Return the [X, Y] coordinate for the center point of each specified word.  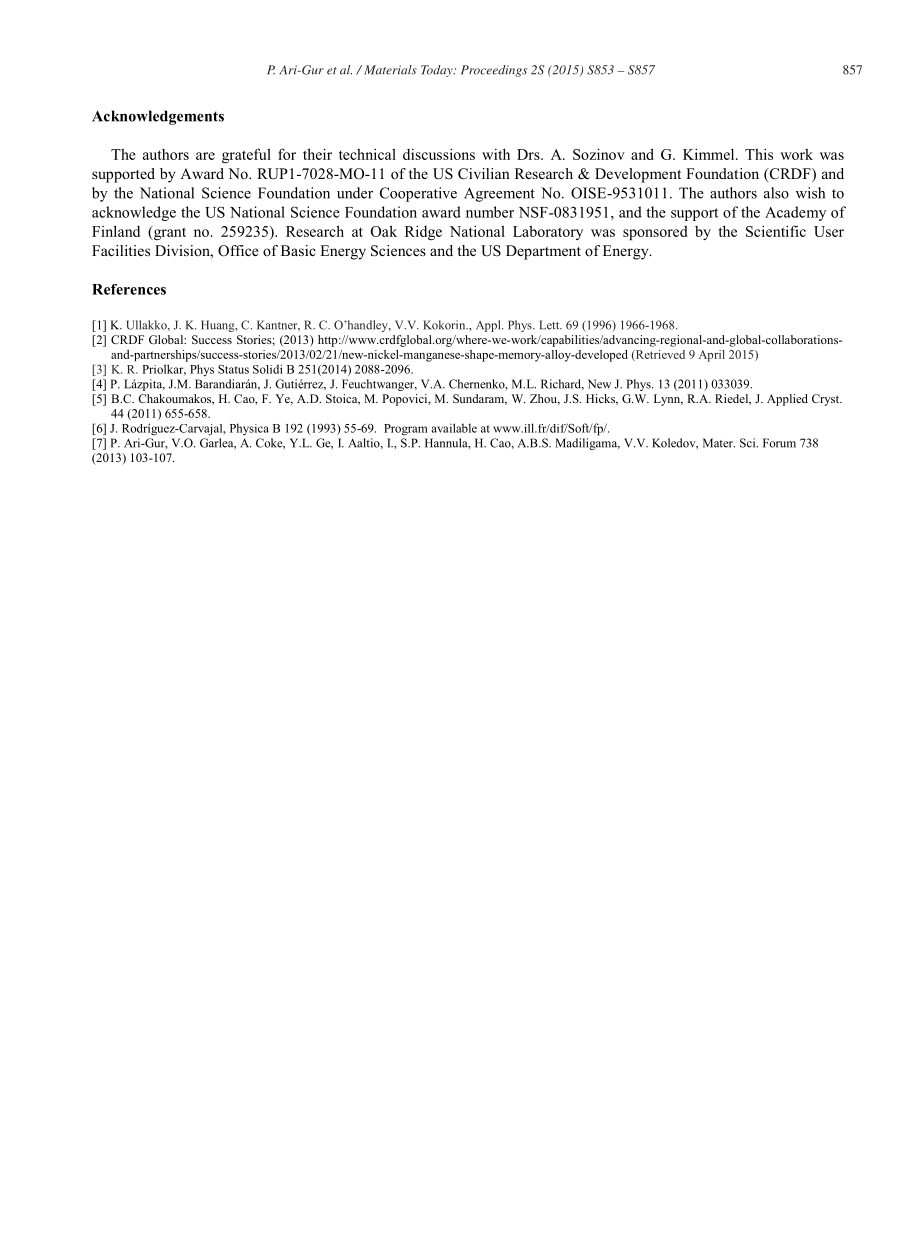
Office [238, 251]
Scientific [776, 231]
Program [406, 430]
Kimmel [710, 154]
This [759, 154]
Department [543, 252]
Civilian [484, 174]
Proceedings [494, 71]
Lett [550, 325]
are [205, 156]
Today [438, 71]
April [712, 356]
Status [233, 369]
